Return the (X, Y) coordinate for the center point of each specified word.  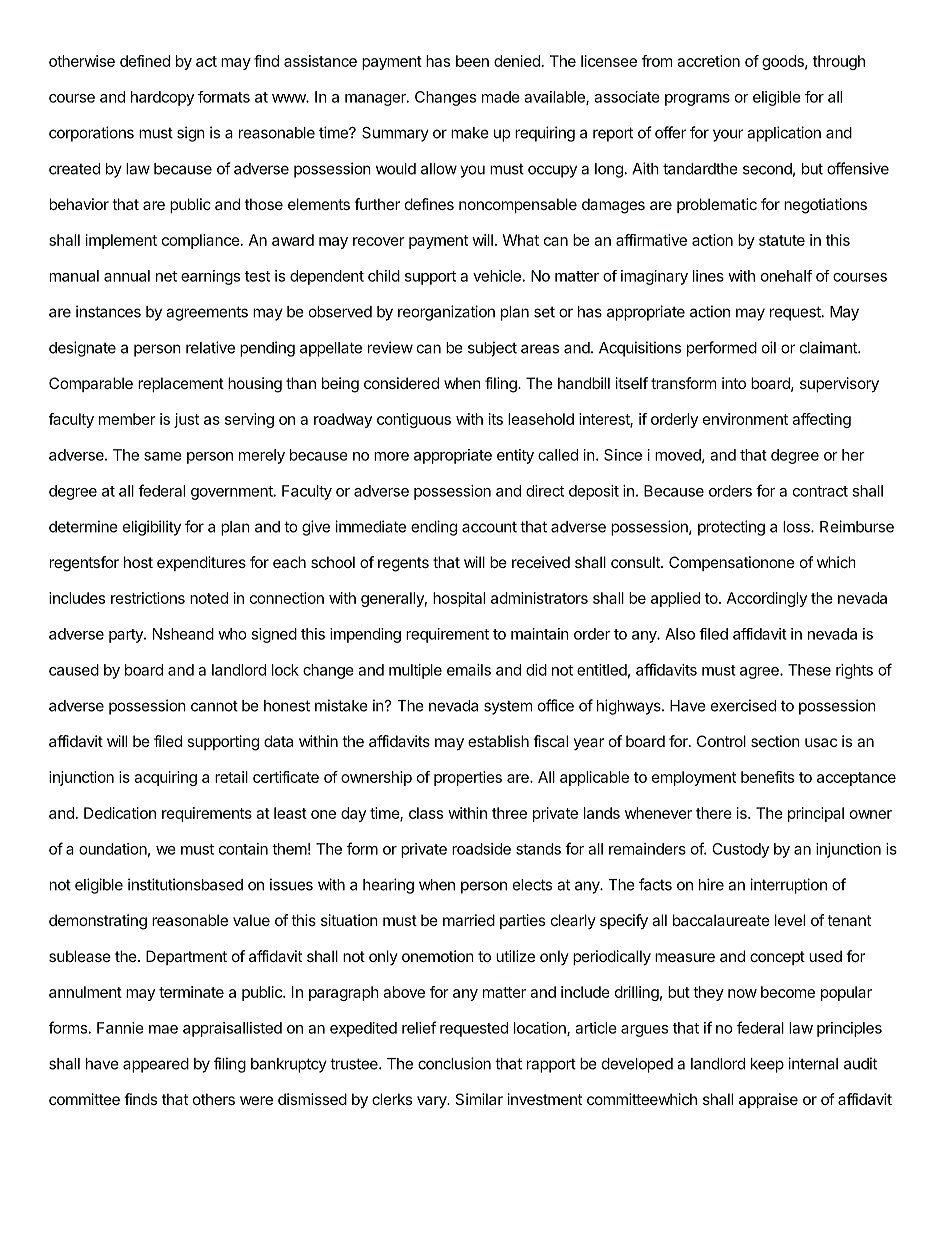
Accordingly (767, 599)
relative (210, 347)
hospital (459, 599)
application (784, 134)
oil (769, 347)
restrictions (148, 598)
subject (492, 349)
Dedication (120, 813)
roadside (481, 849)
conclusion (454, 1063)
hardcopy (162, 98)
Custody (740, 850)
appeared (156, 1065)
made (501, 97)
